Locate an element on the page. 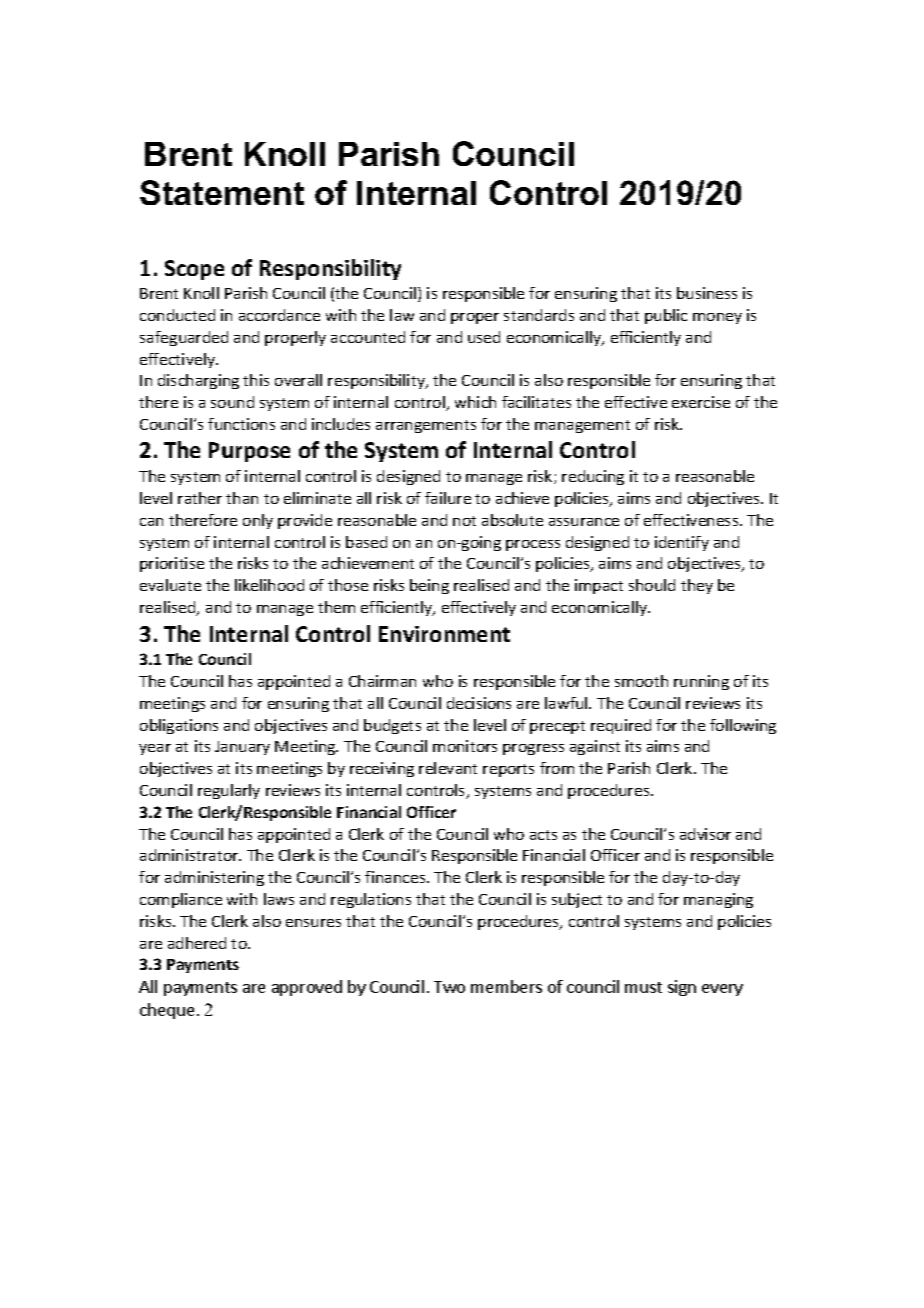  cheque is located at coordinates (167, 1011).
